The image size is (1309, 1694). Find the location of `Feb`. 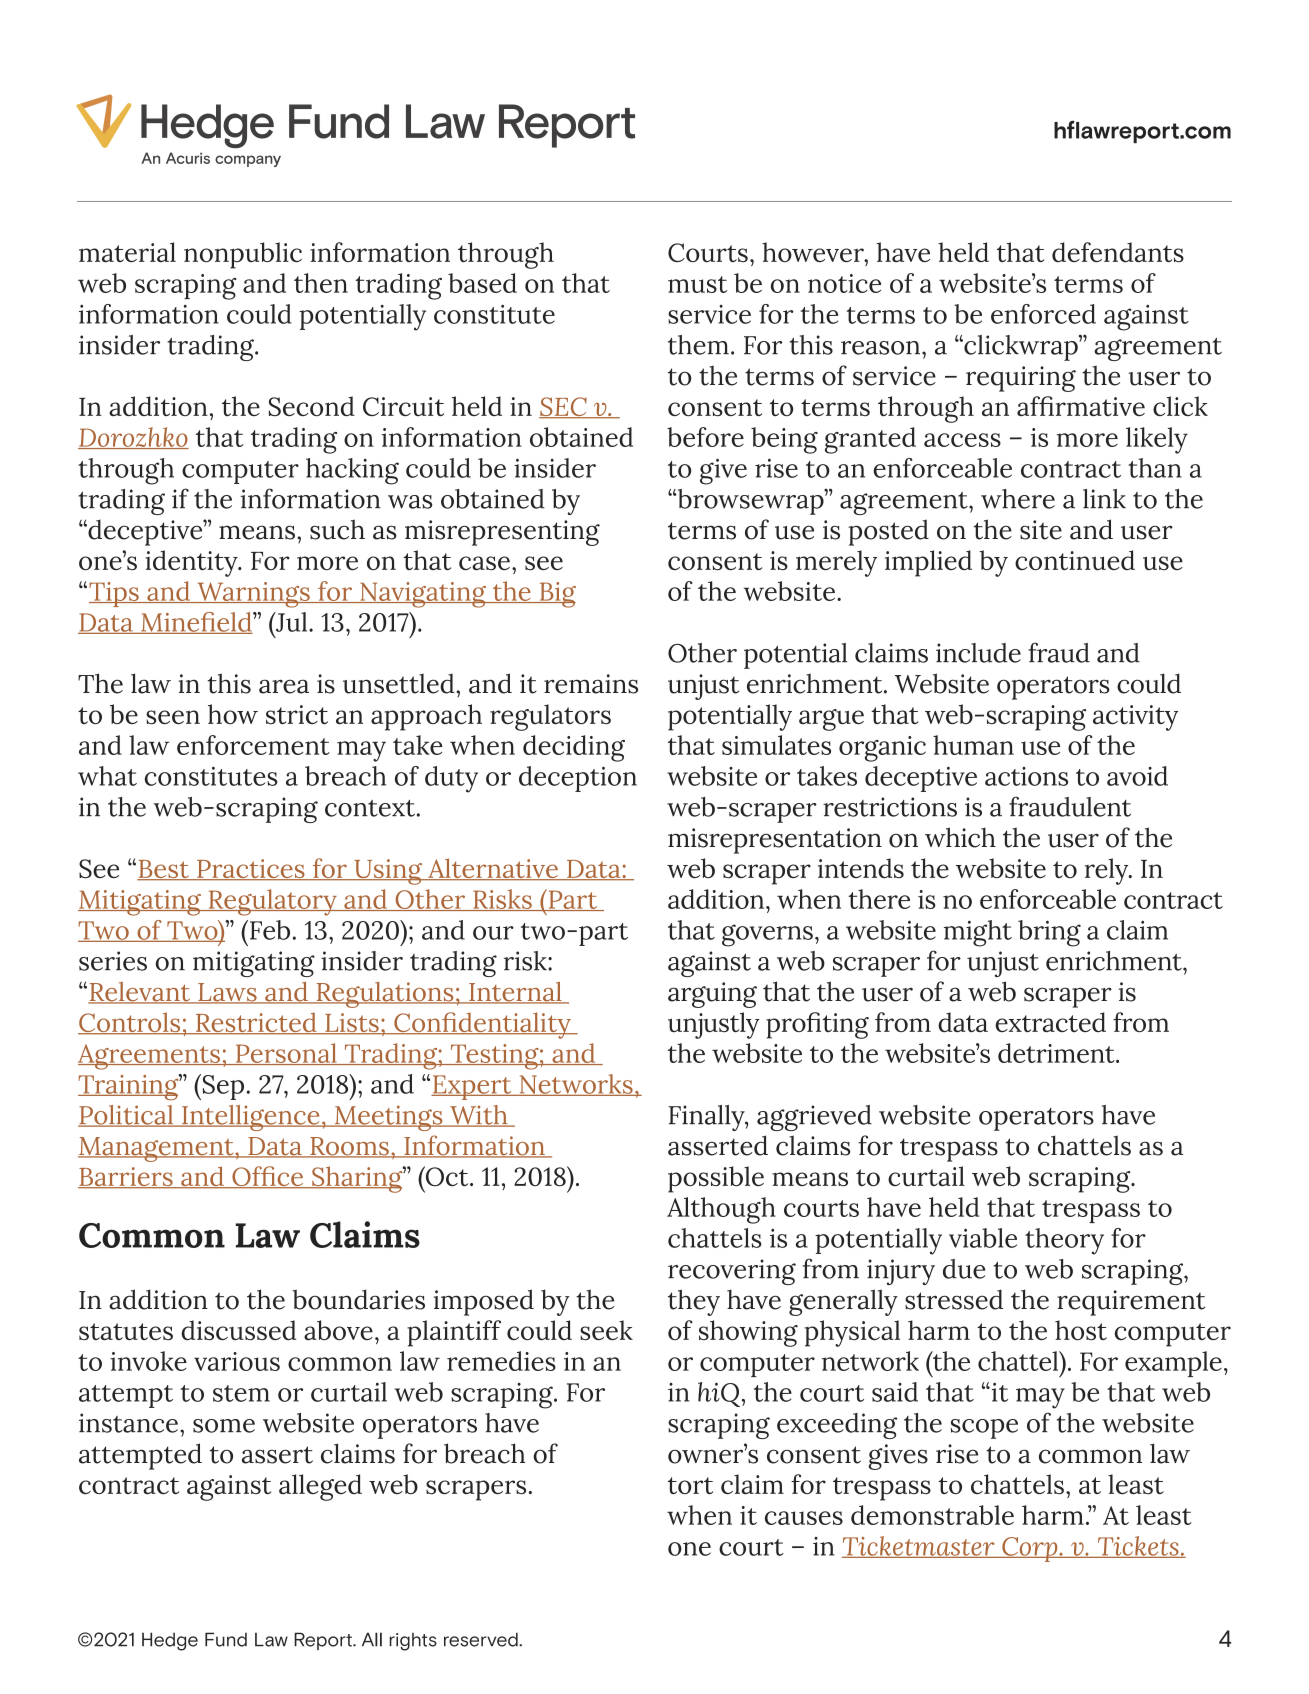

Feb is located at coordinates (270, 930).
